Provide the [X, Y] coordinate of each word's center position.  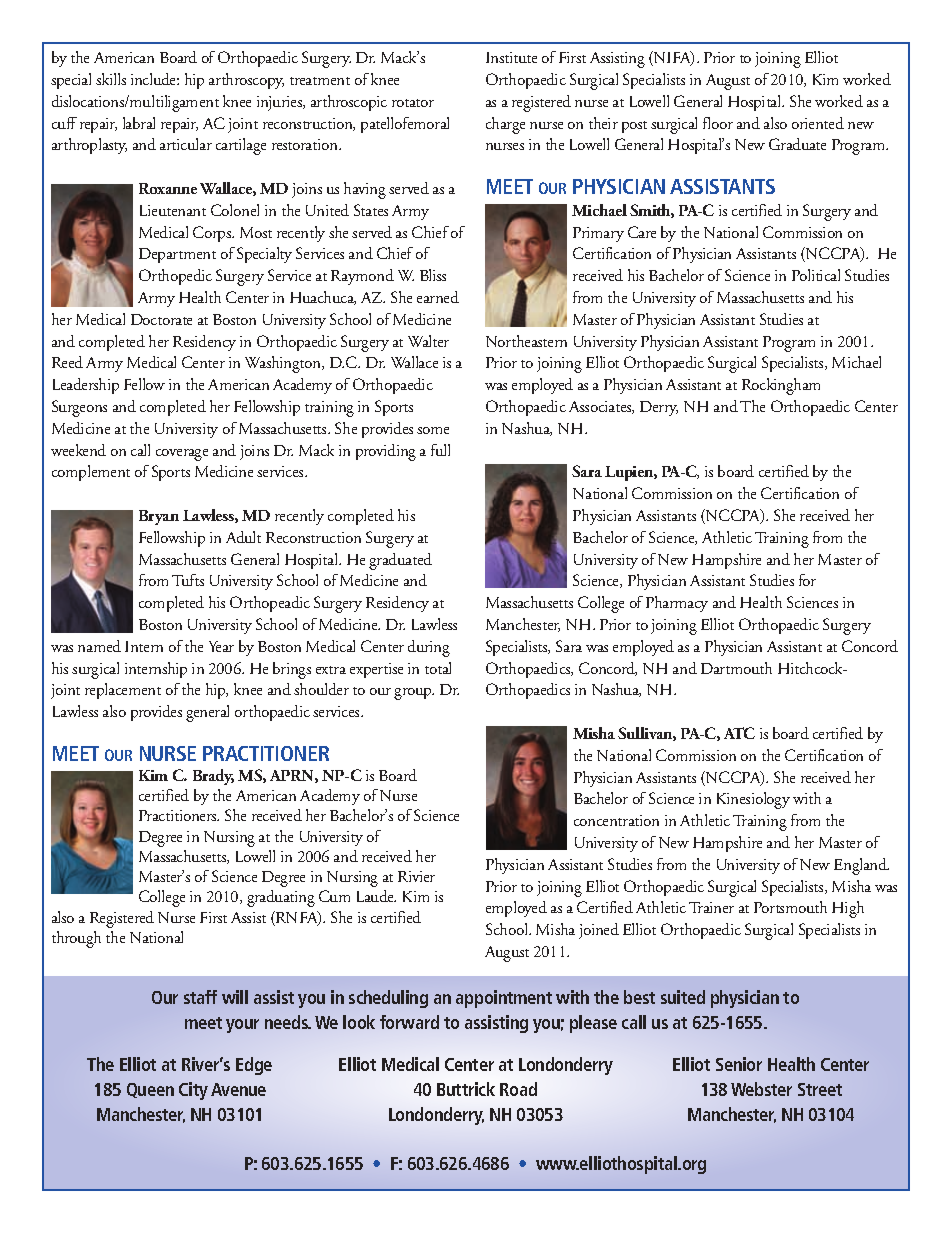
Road [518, 1089]
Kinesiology [753, 800]
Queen [150, 1090]
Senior [739, 1064]
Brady [213, 777]
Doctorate [161, 319]
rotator [413, 103]
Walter [428, 341]
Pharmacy [677, 604]
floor [718, 123]
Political [816, 275]
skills [111, 79]
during [429, 648]
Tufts [188, 580]
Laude [376, 896]
